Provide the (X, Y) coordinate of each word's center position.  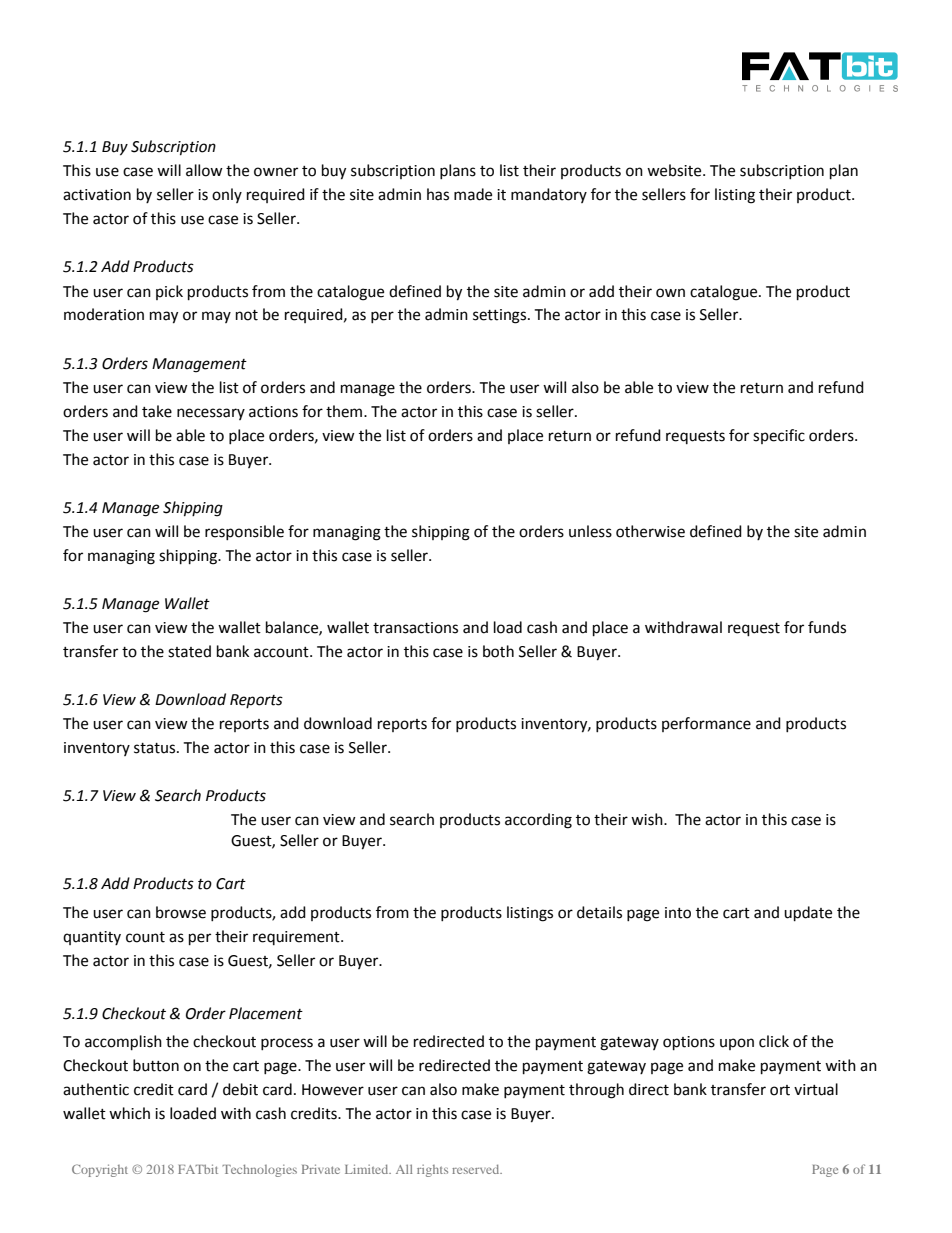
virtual (816, 1089)
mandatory (549, 195)
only (227, 195)
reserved (477, 1169)
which (129, 1113)
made (473, 194)
